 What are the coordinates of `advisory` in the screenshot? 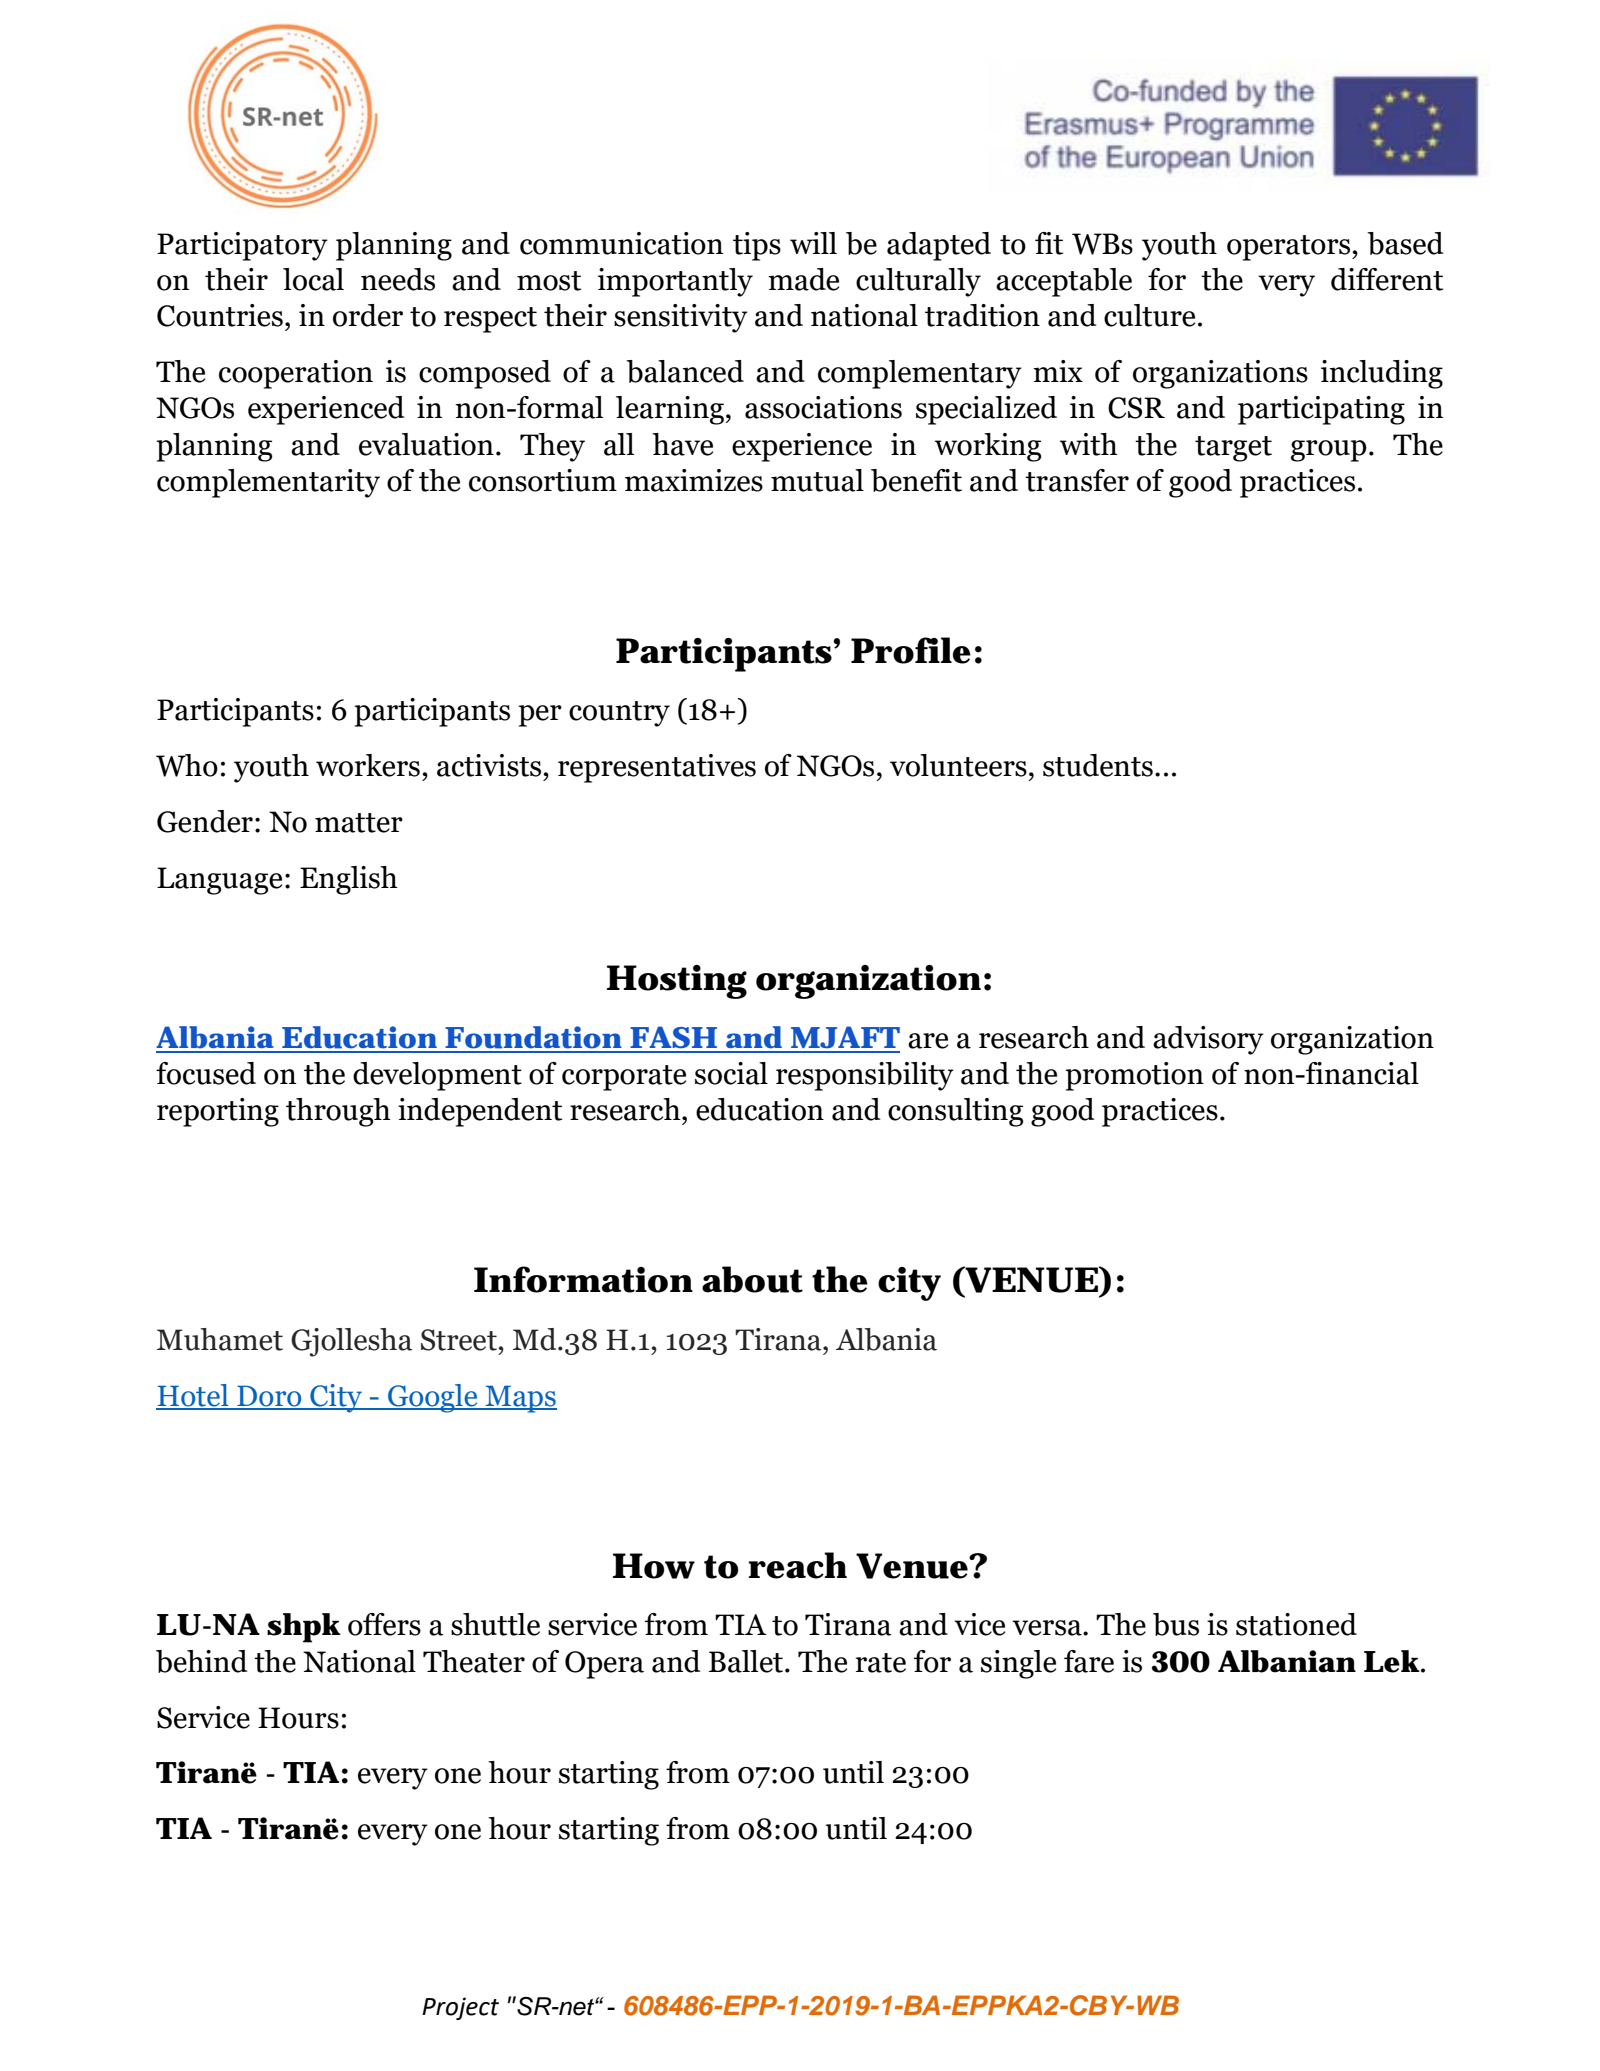 It's located at (1208, 1040).
